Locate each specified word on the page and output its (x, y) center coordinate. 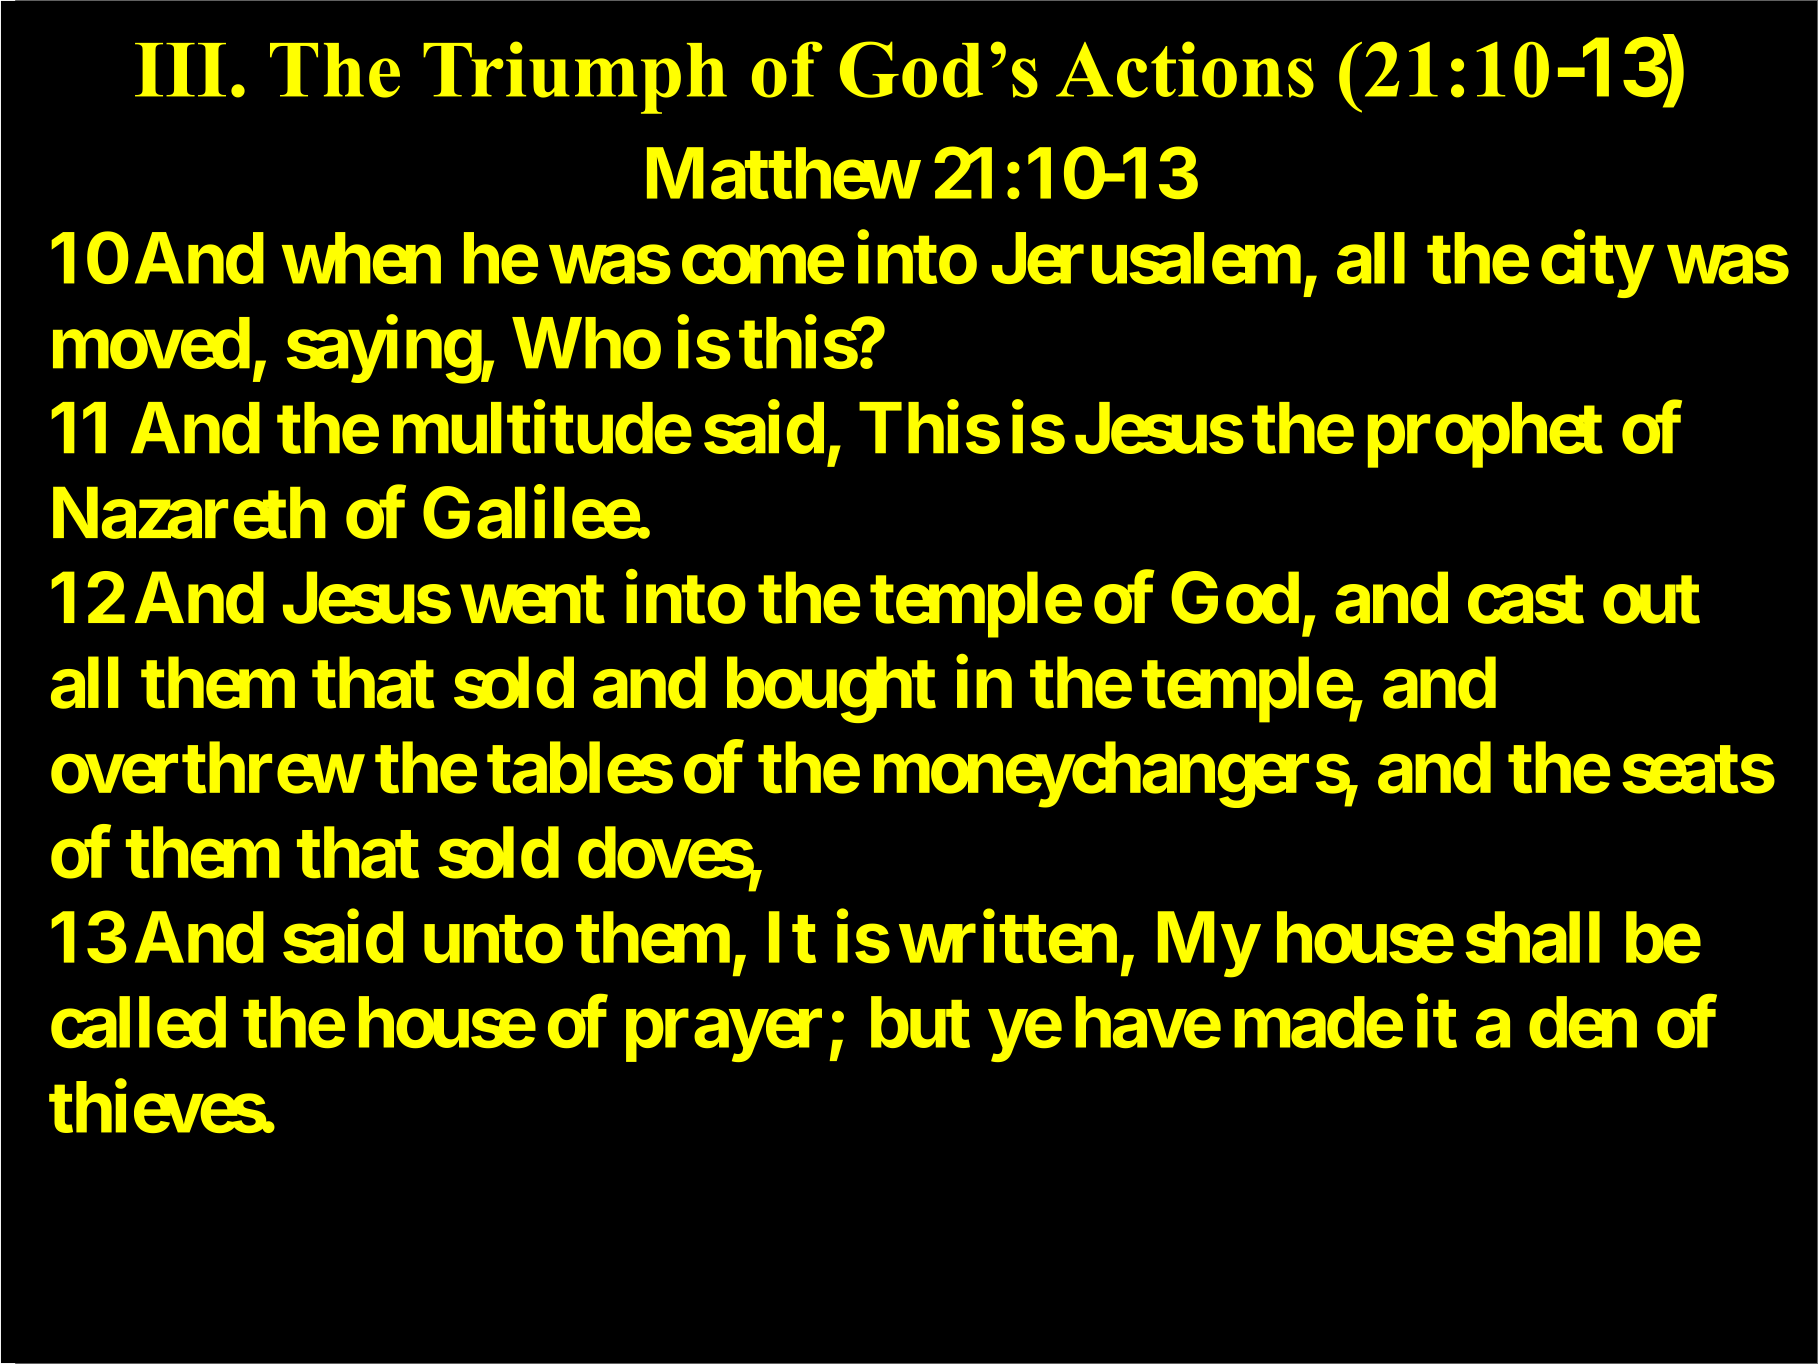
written (1008, 937)
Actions (1185, 69)
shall (1532, 938)
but (920, 1022)
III (180, 70)
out (1651, 600)
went (532, 600)
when (361, 258)
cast (1526, 600)
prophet (1485, 435)
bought (831, 690)
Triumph (575, 77)
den (1583, 1022)
